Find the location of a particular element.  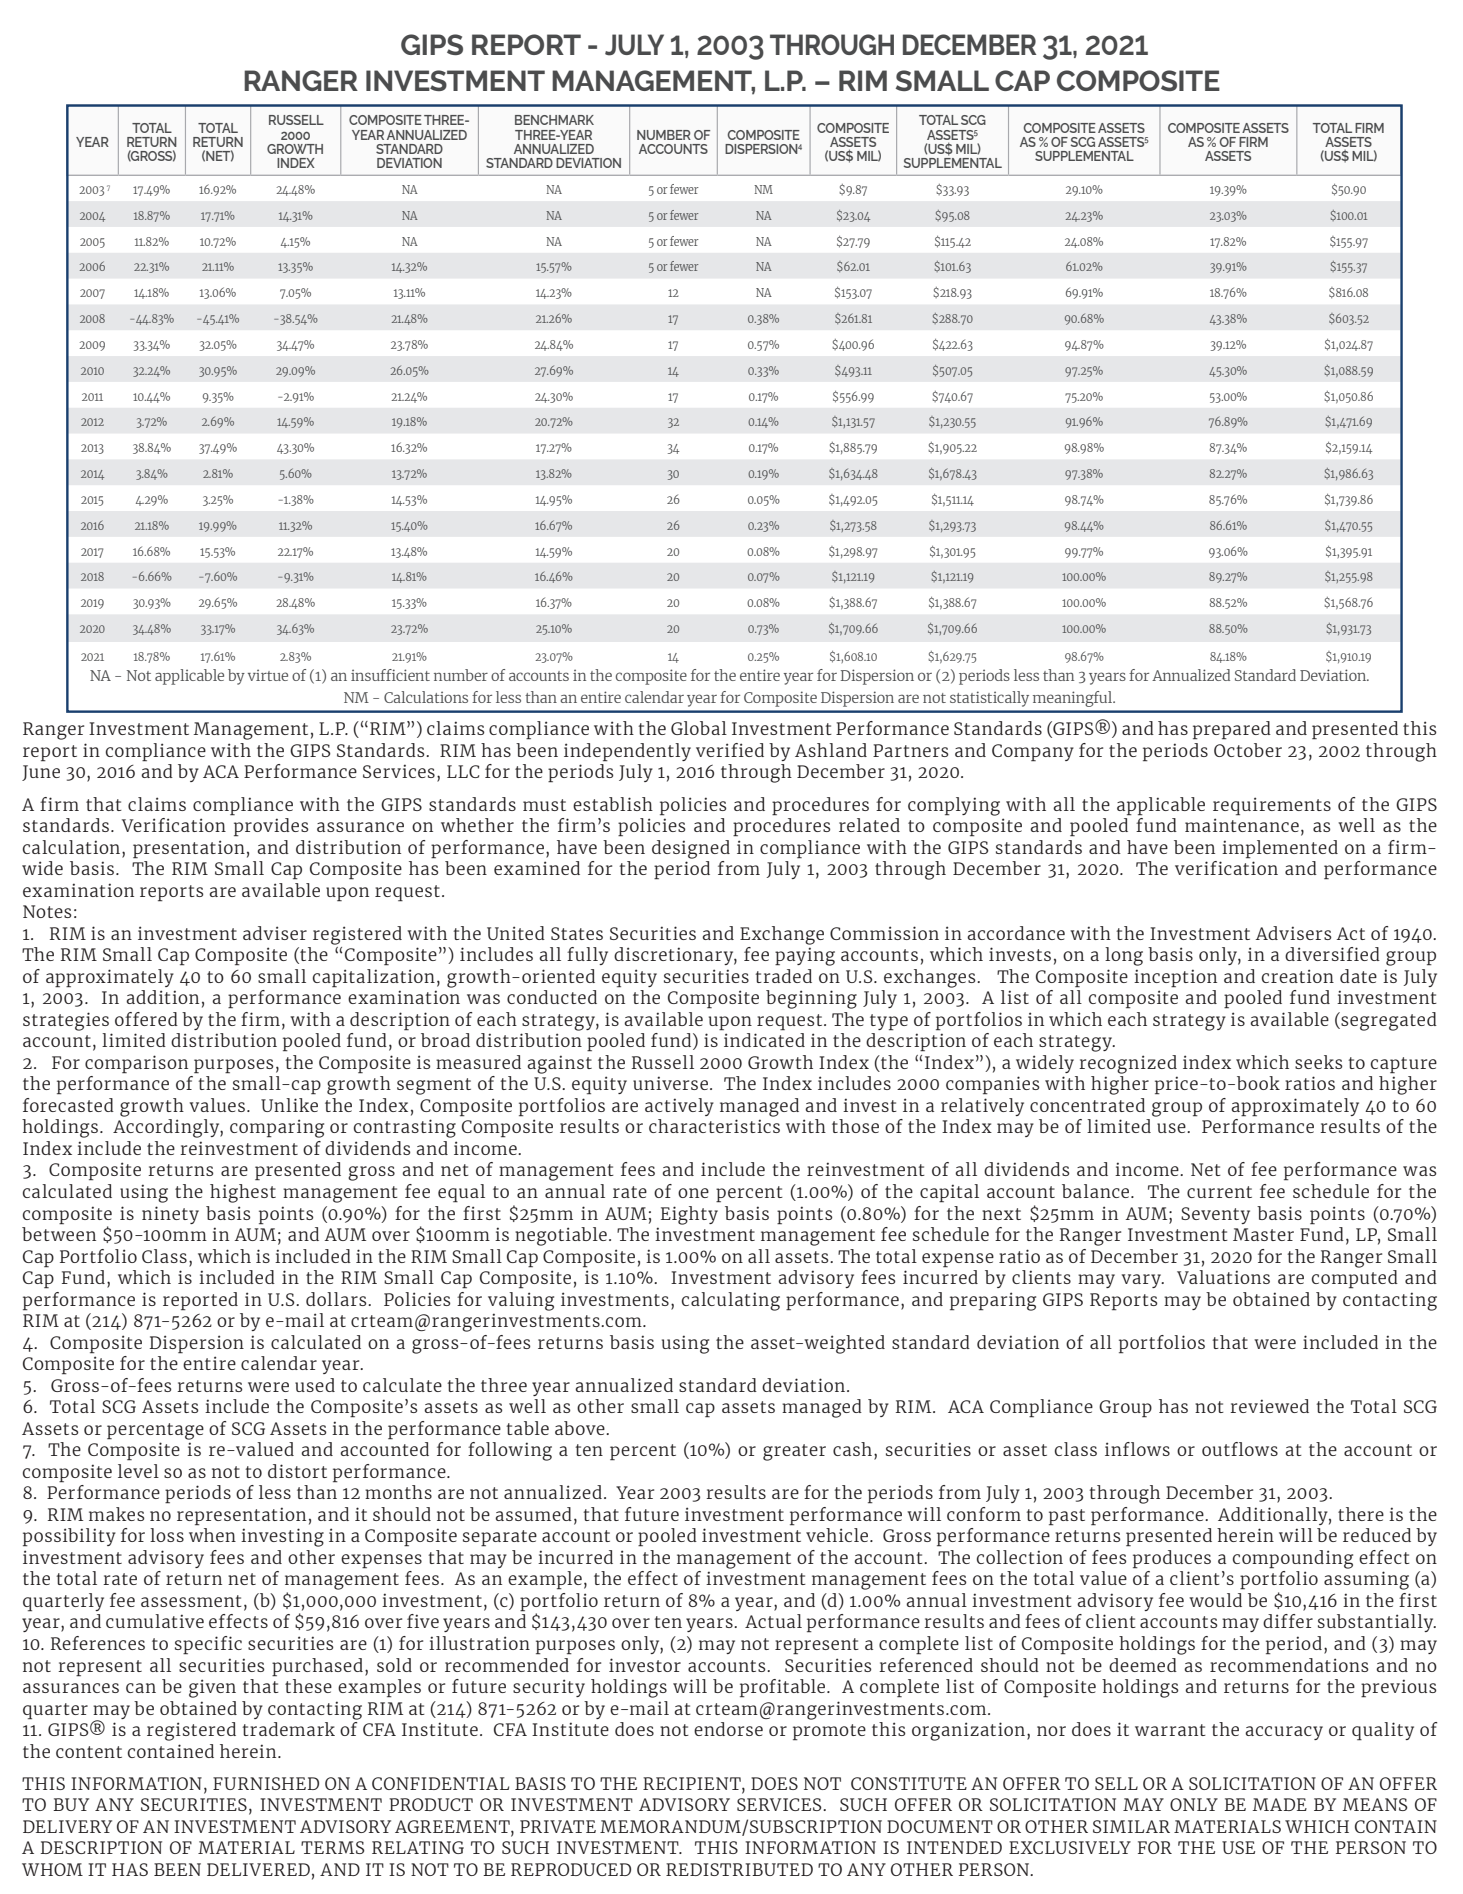

insufficient is located at coordinates (390, 675).
